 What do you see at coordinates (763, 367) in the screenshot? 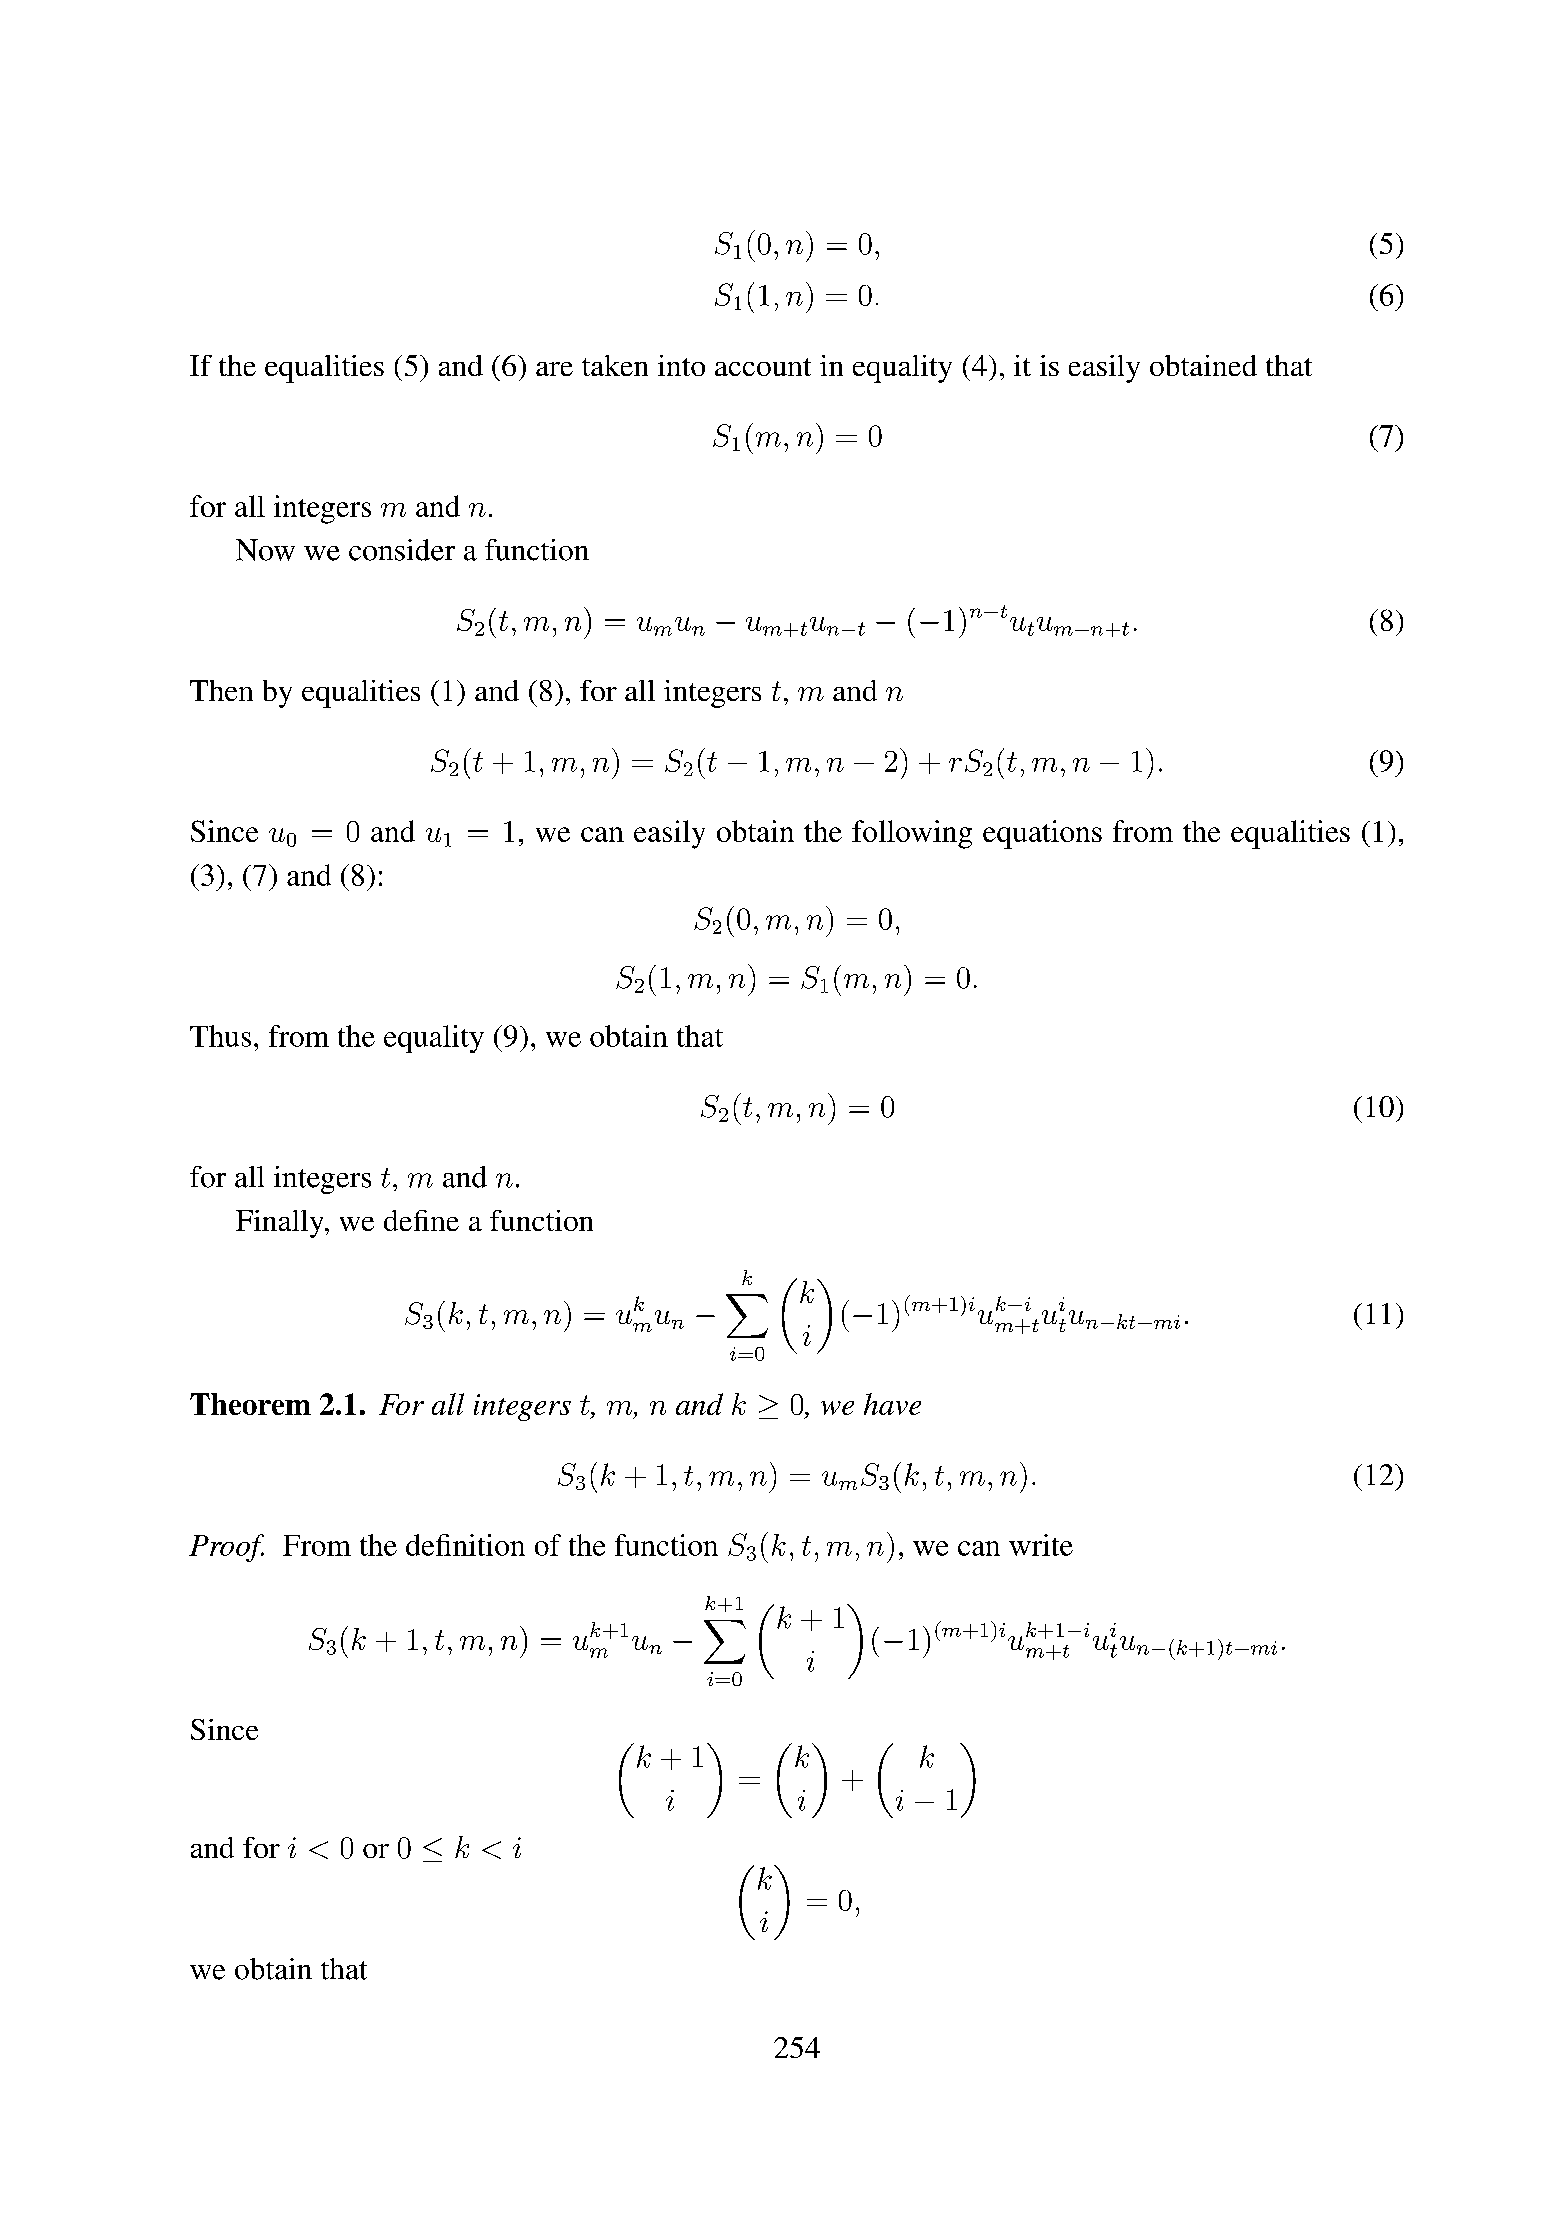
I see `account` at bounding box center [763, 367].
